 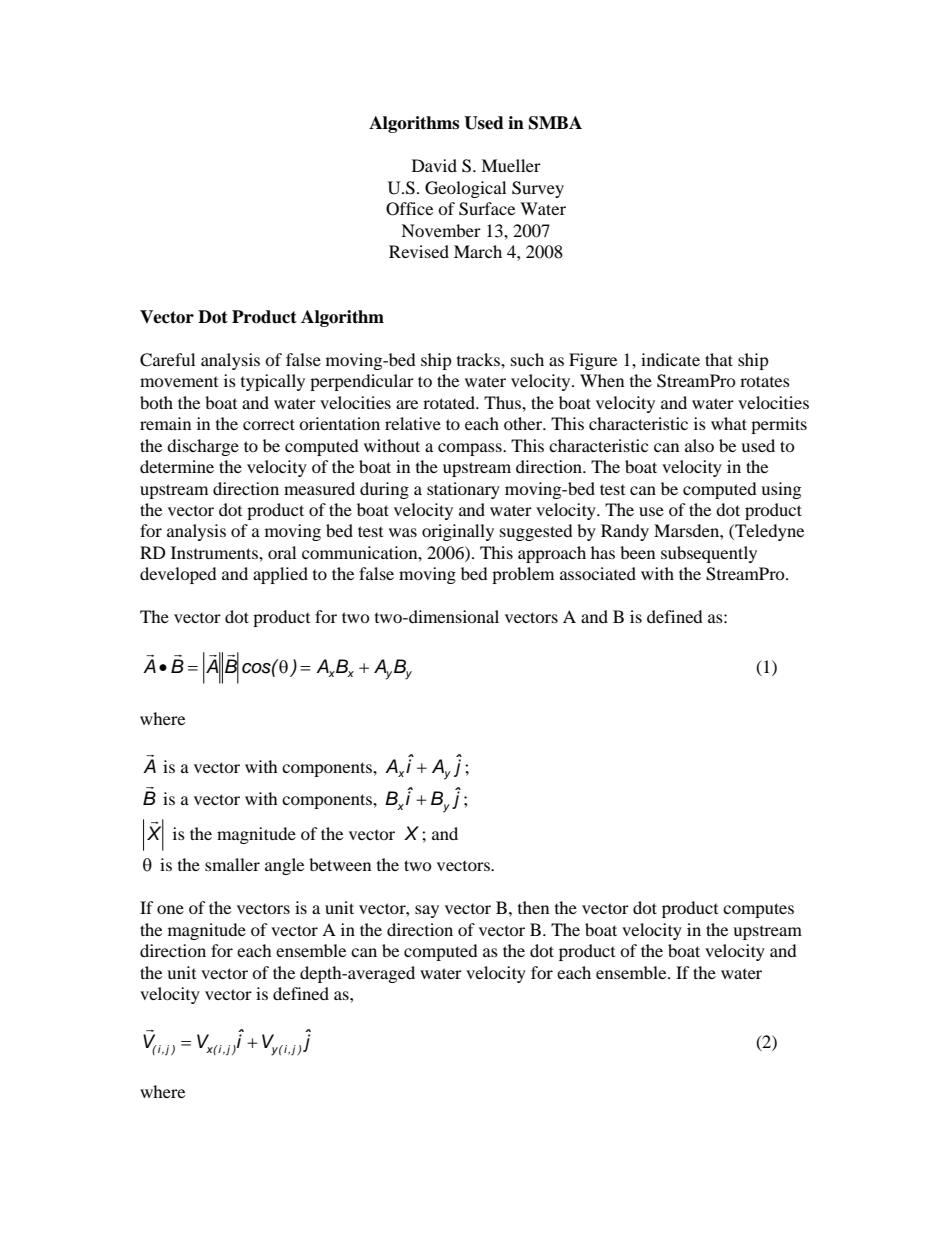 What do you see at coordinates (273, 382) in the screenshot?
I see `typically` at bounding box center [273, 382].
